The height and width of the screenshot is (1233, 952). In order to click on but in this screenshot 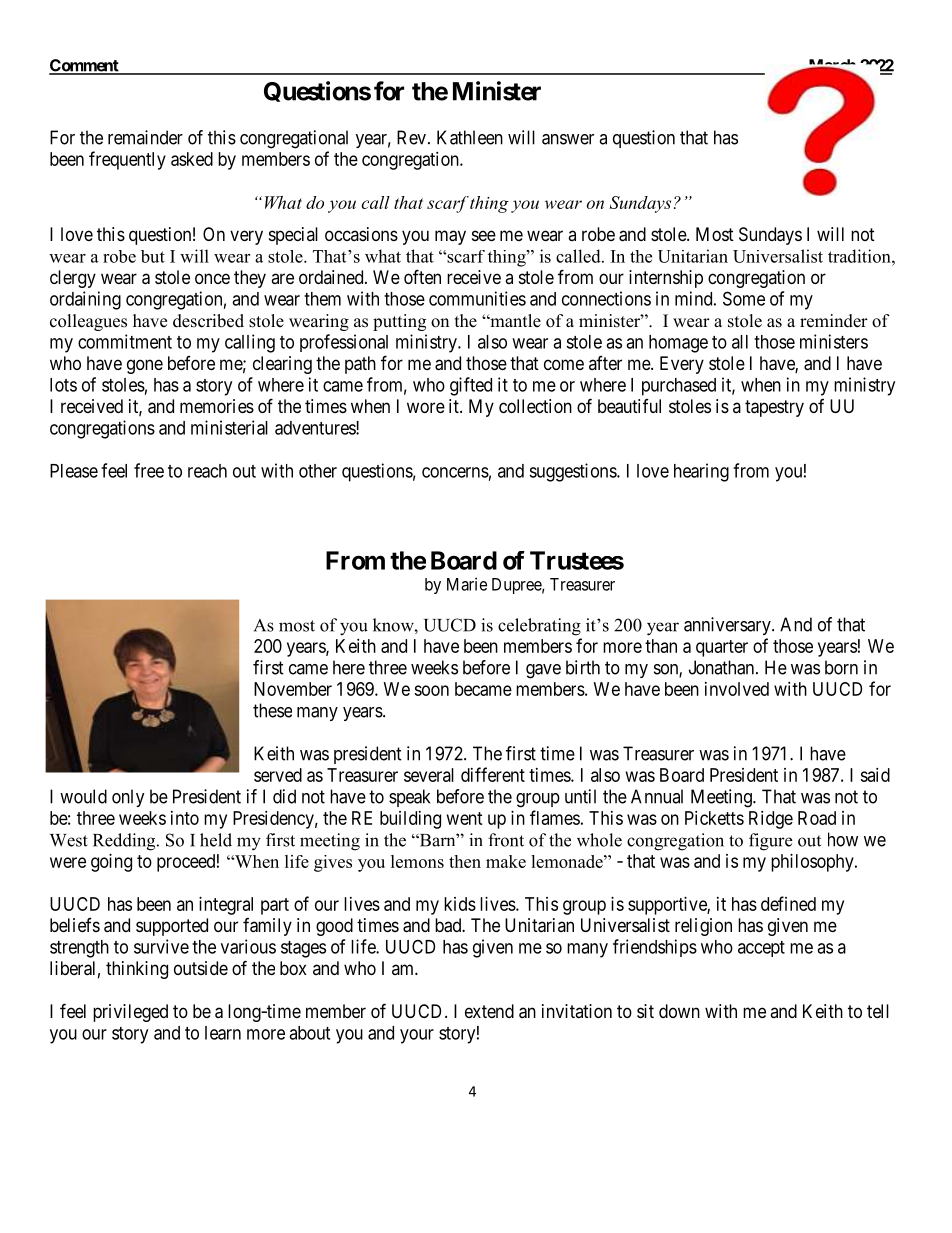, I will do `click(153, 256)`.
